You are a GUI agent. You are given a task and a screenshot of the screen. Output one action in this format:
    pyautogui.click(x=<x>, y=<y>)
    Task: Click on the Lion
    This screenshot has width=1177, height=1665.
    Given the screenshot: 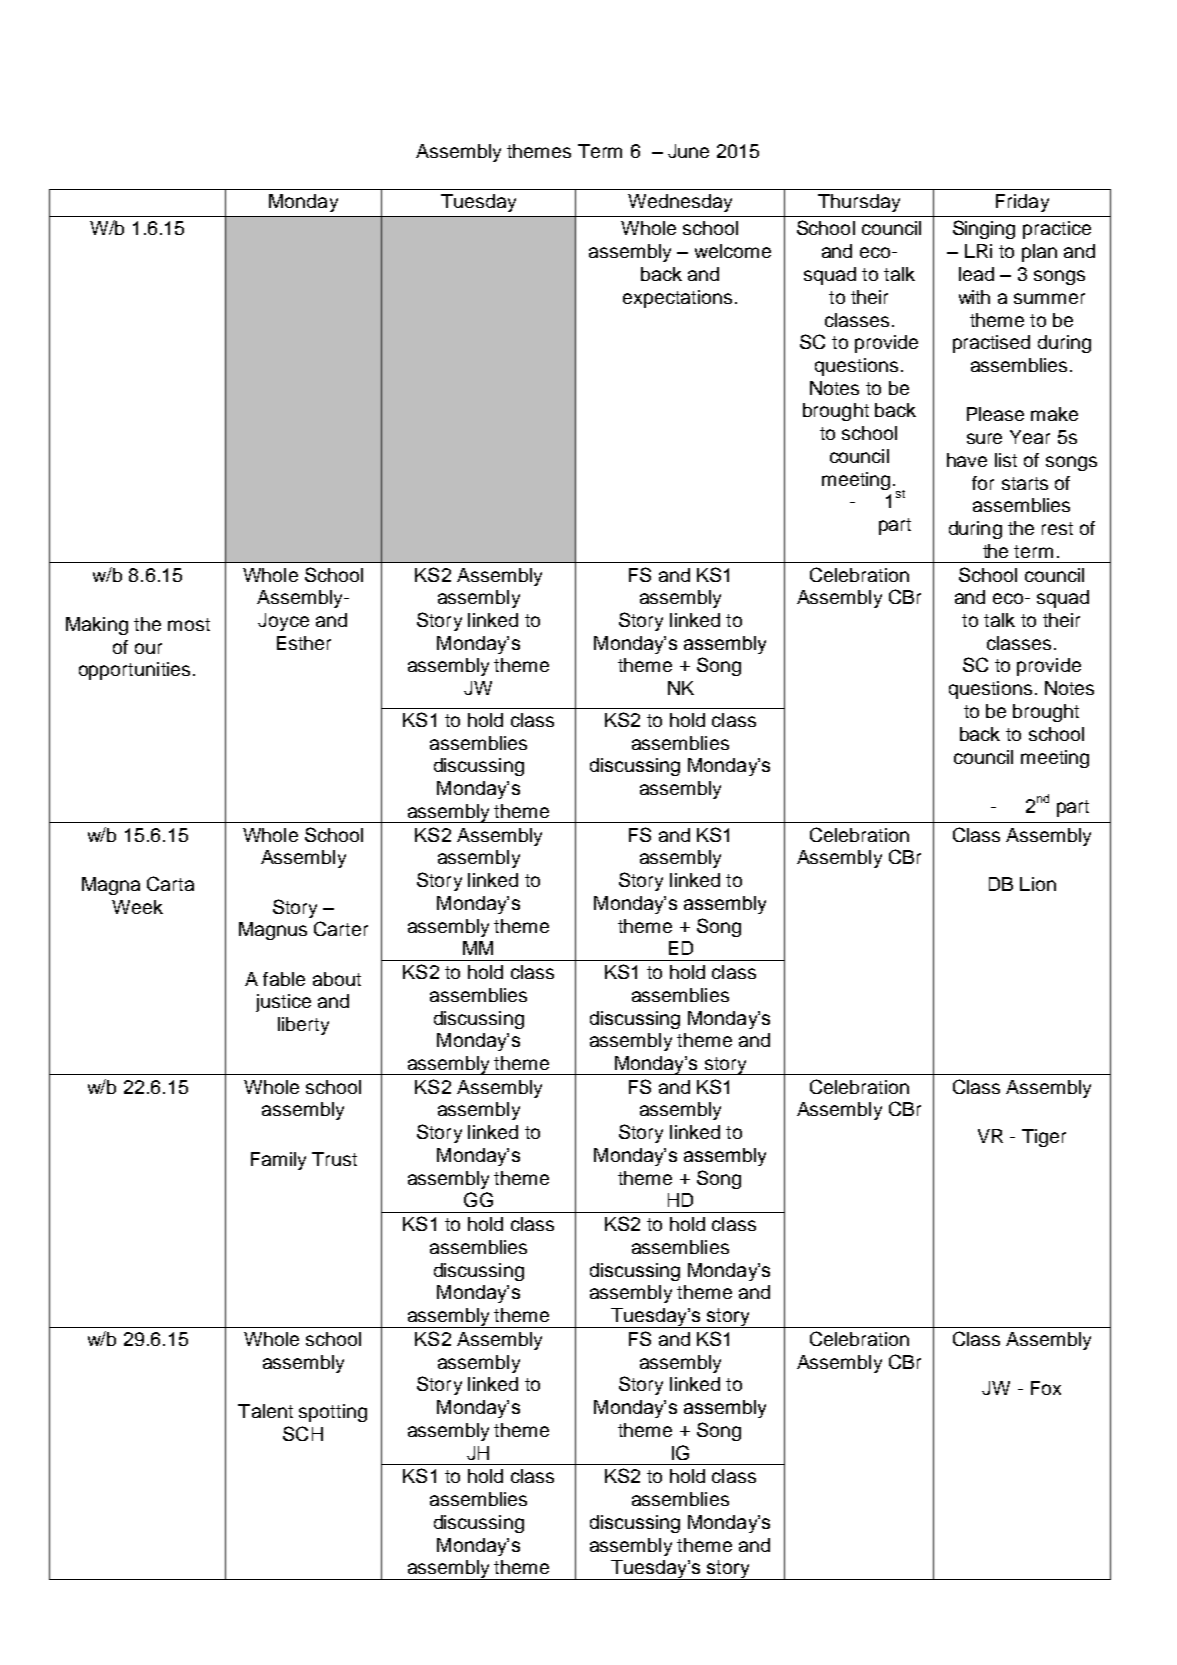 What is the action you would take?
    pyautogui.click(x=1038, y=884)
